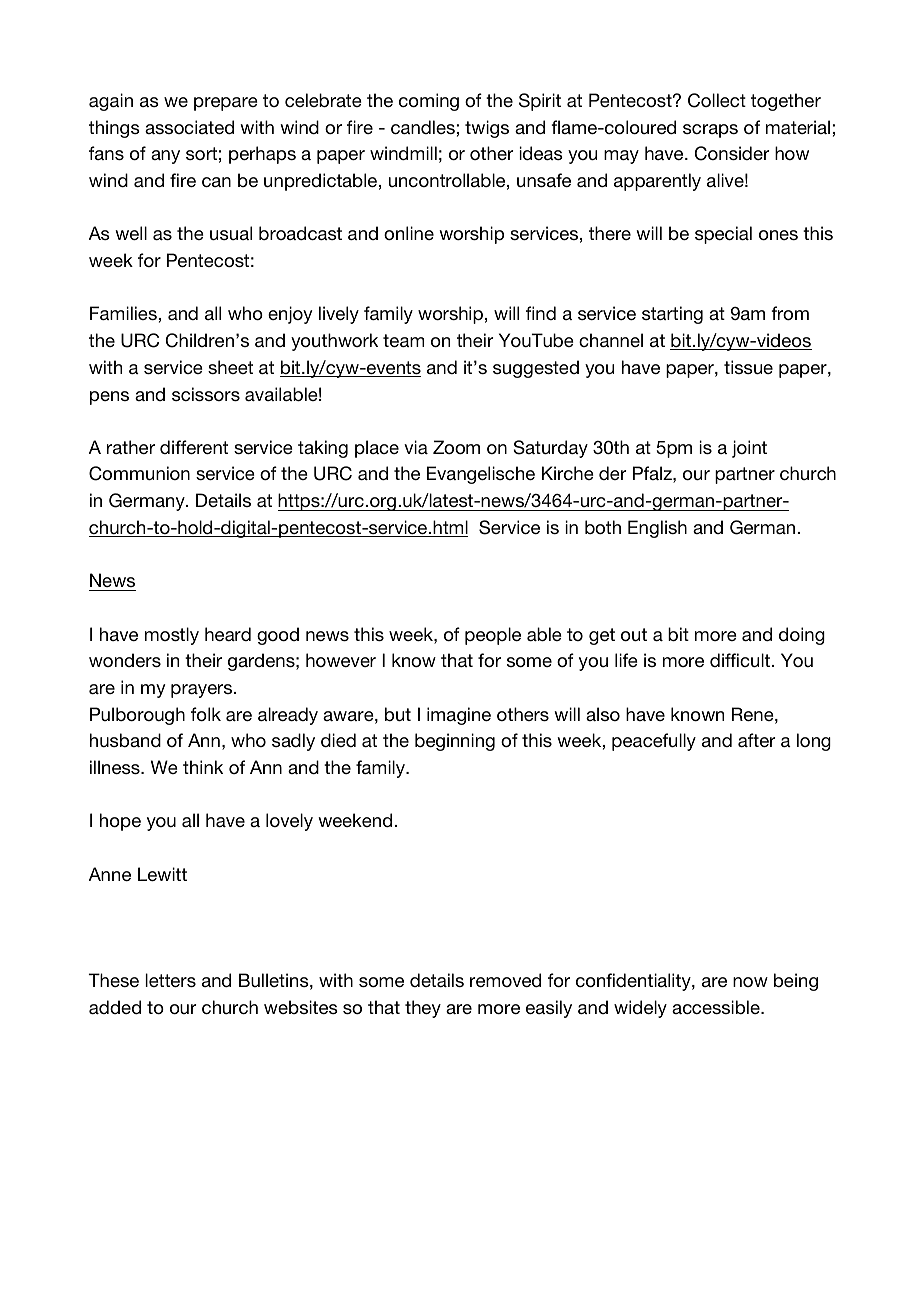 The image size is (924, 1308). Describe the element at coordinates (487, 129) in the screenshot. I see `twigs` at that location.
